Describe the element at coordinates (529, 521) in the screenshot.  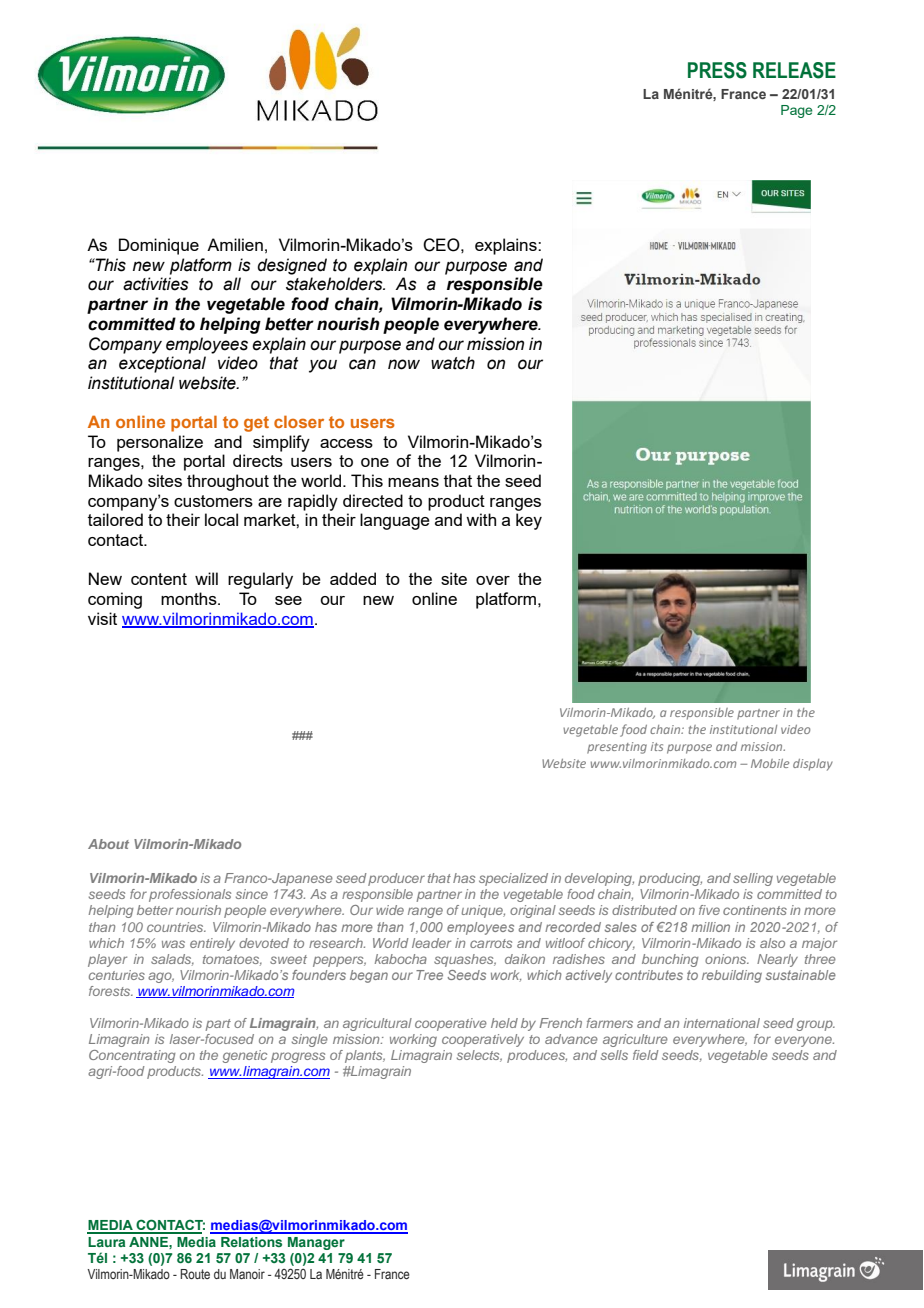
I see `key` at that location.
